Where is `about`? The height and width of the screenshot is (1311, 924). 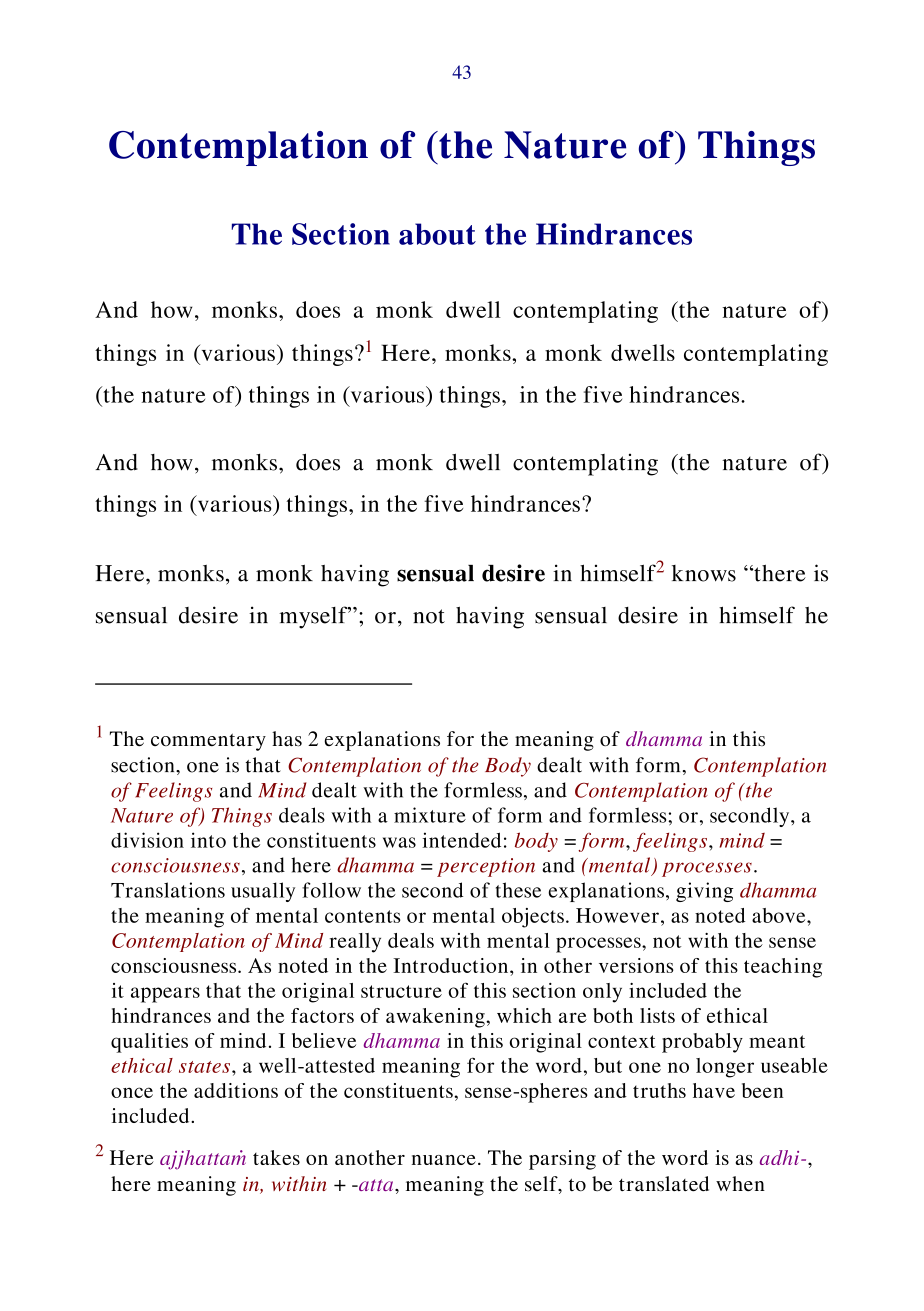 about is located at coordinates (437, 234).
